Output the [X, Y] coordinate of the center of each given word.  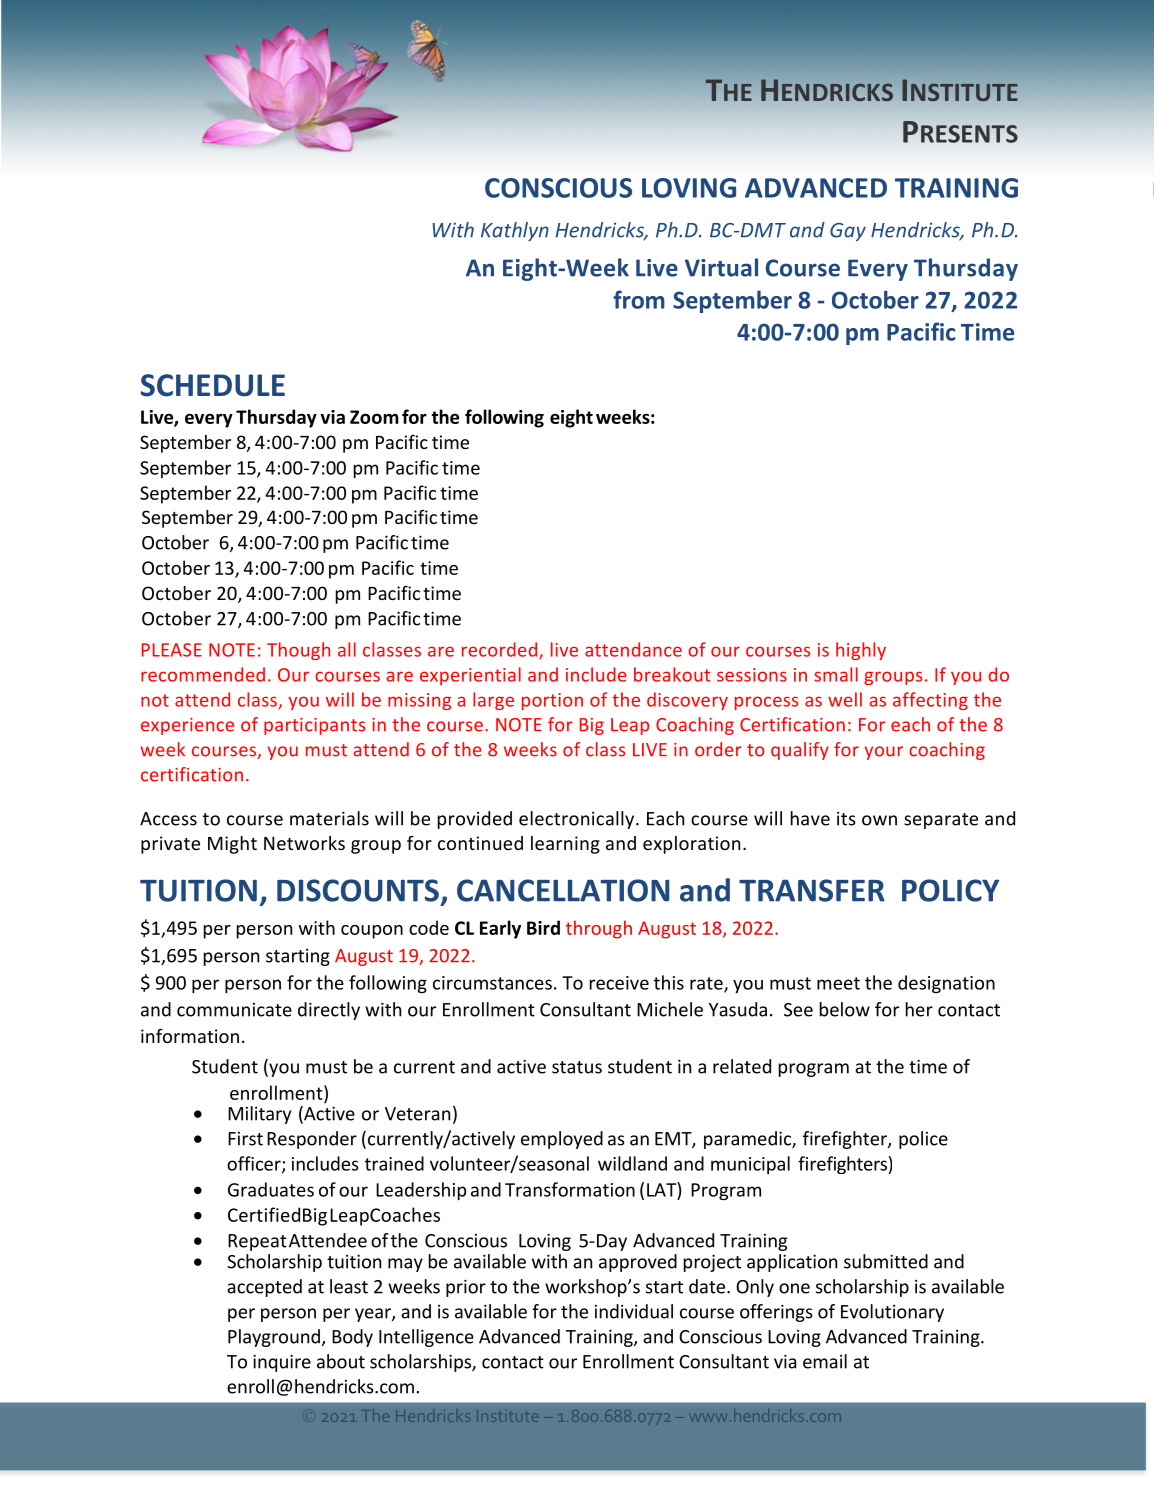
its [846, 819]
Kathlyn [515, 231]
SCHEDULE [213, 385]
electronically [578, 820]
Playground [274, 1338]
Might [232, 845]
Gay [848, 232]
